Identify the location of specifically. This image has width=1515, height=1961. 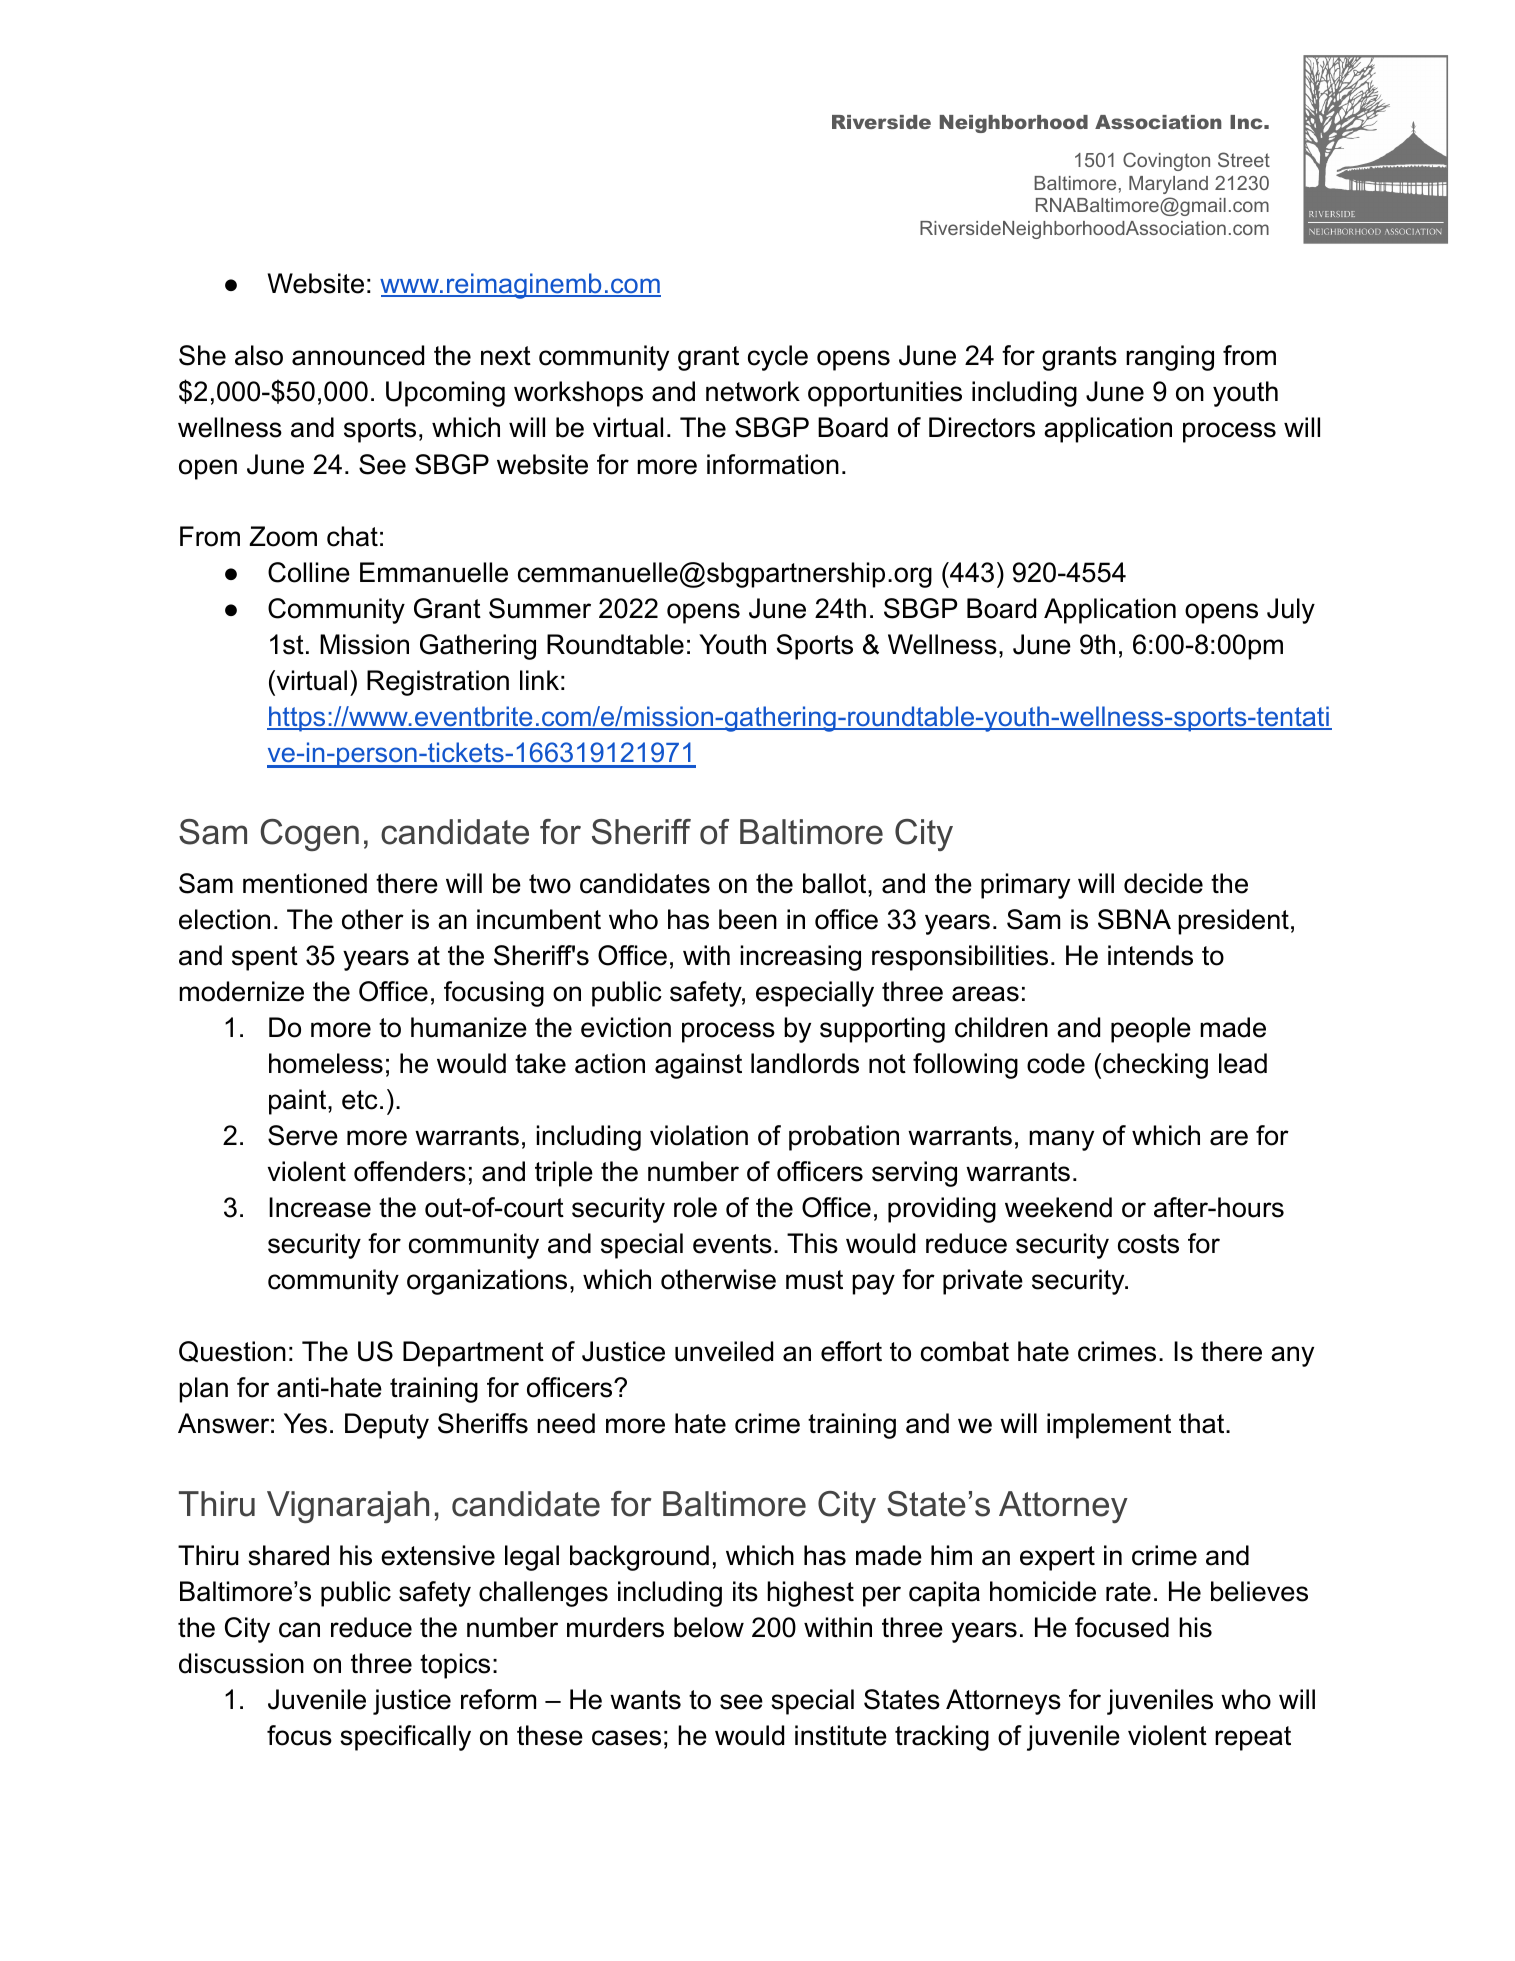
(405, 1738).
